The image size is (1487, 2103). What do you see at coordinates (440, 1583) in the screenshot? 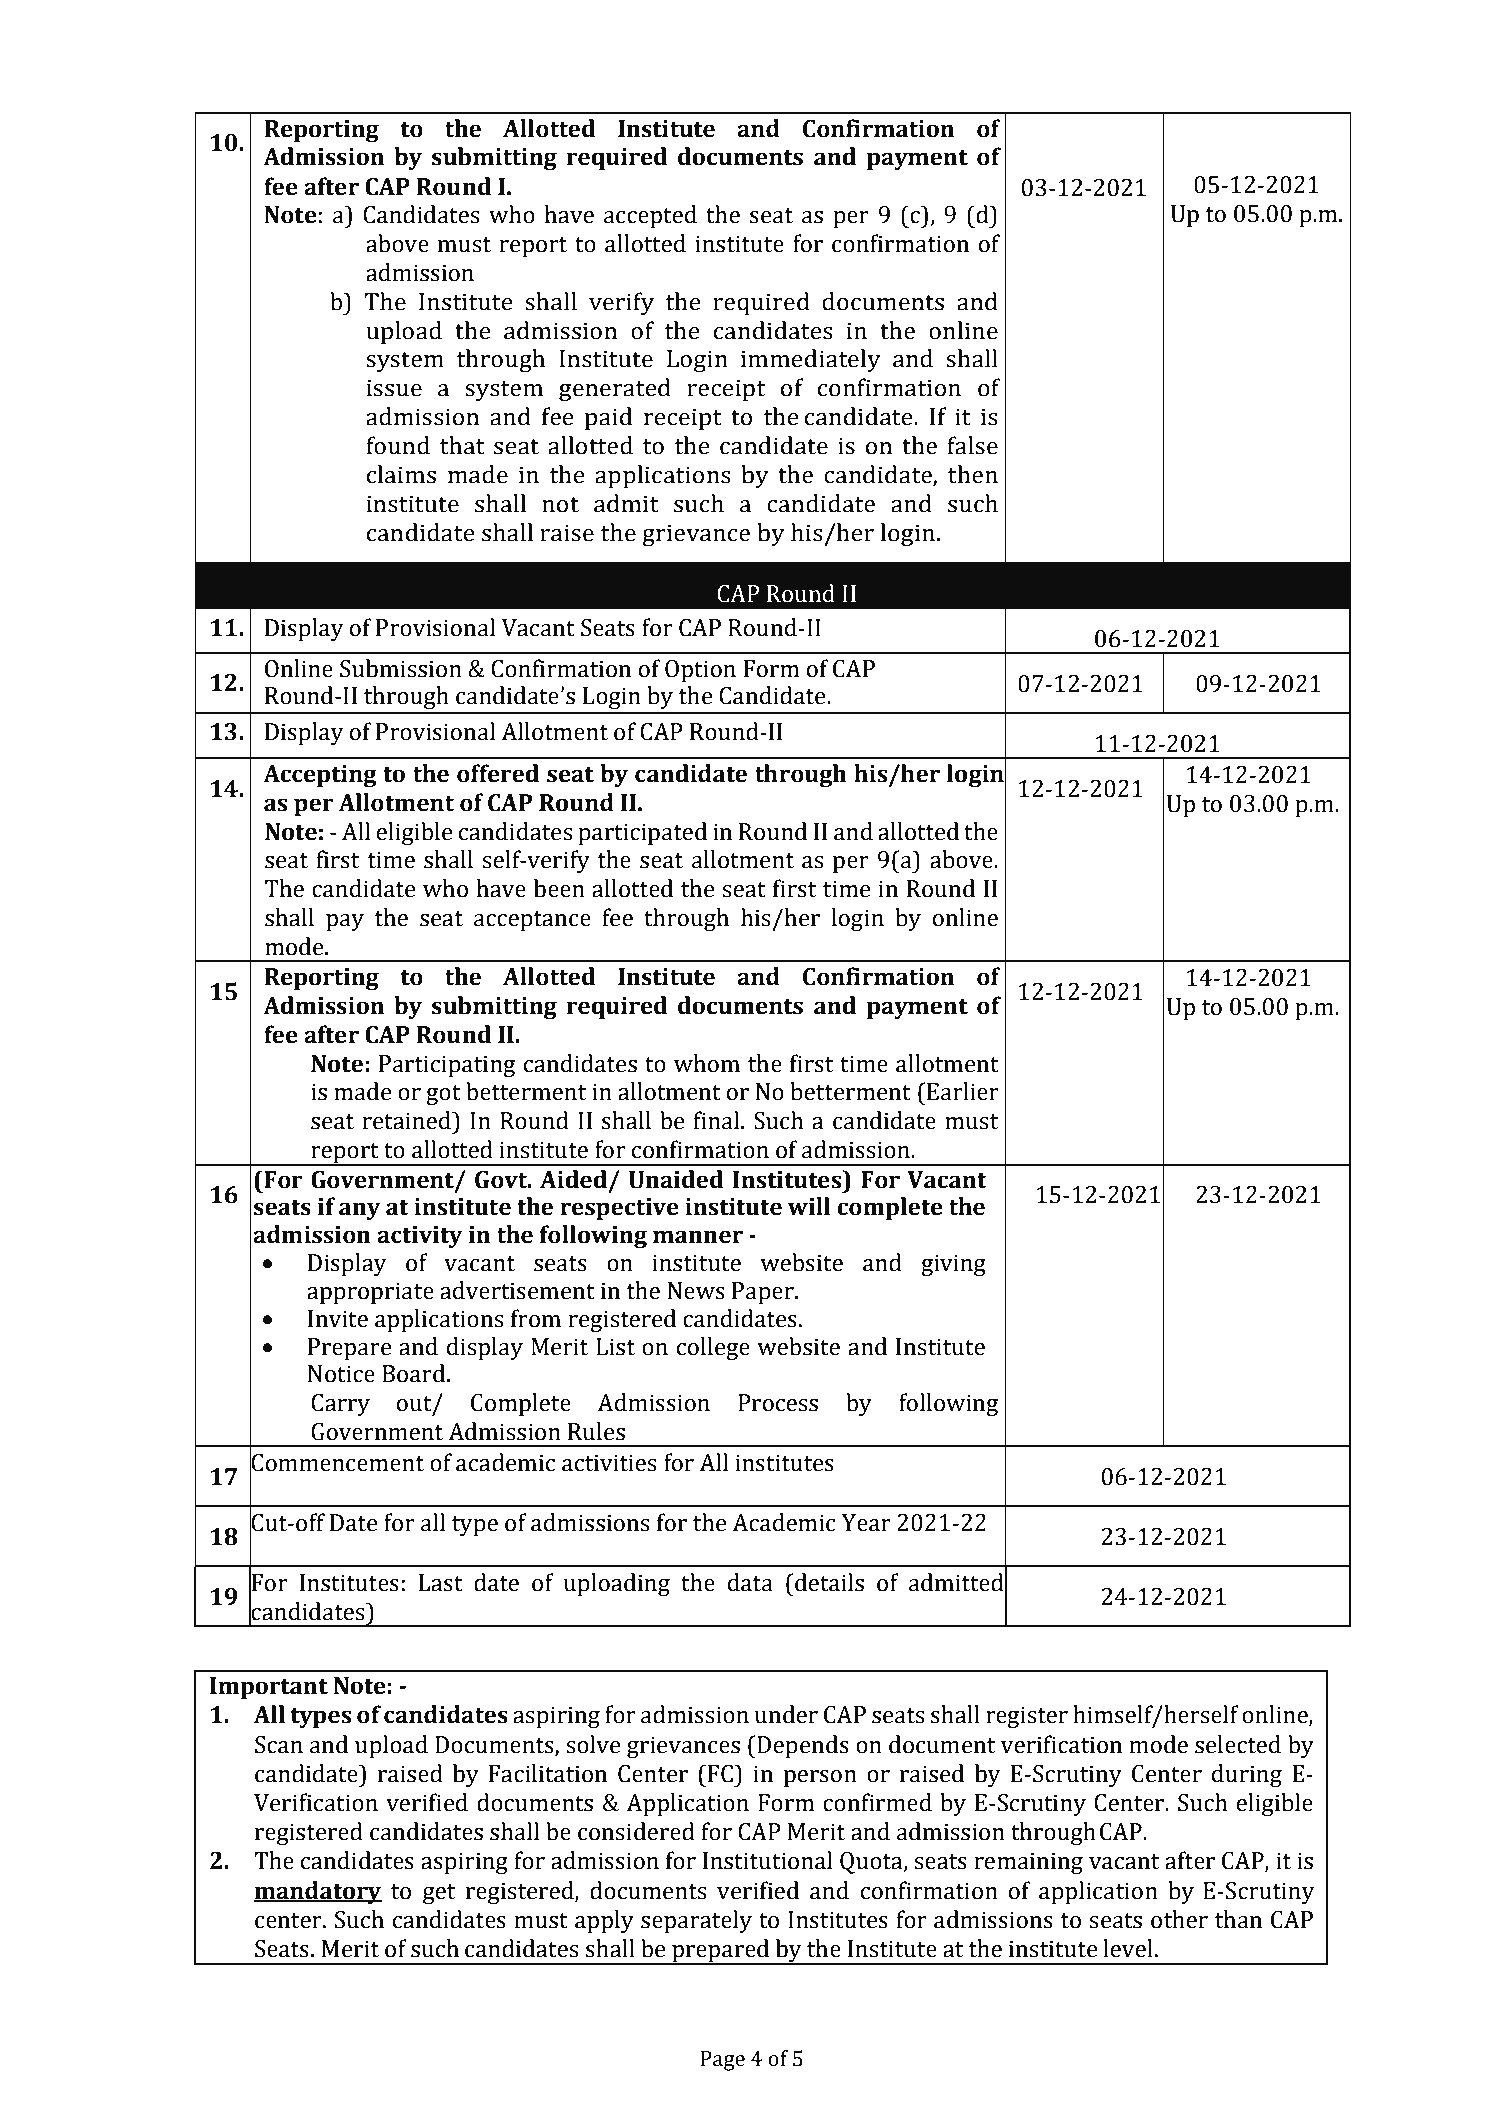
I see `Last` at bounding box center [440, 1583].
